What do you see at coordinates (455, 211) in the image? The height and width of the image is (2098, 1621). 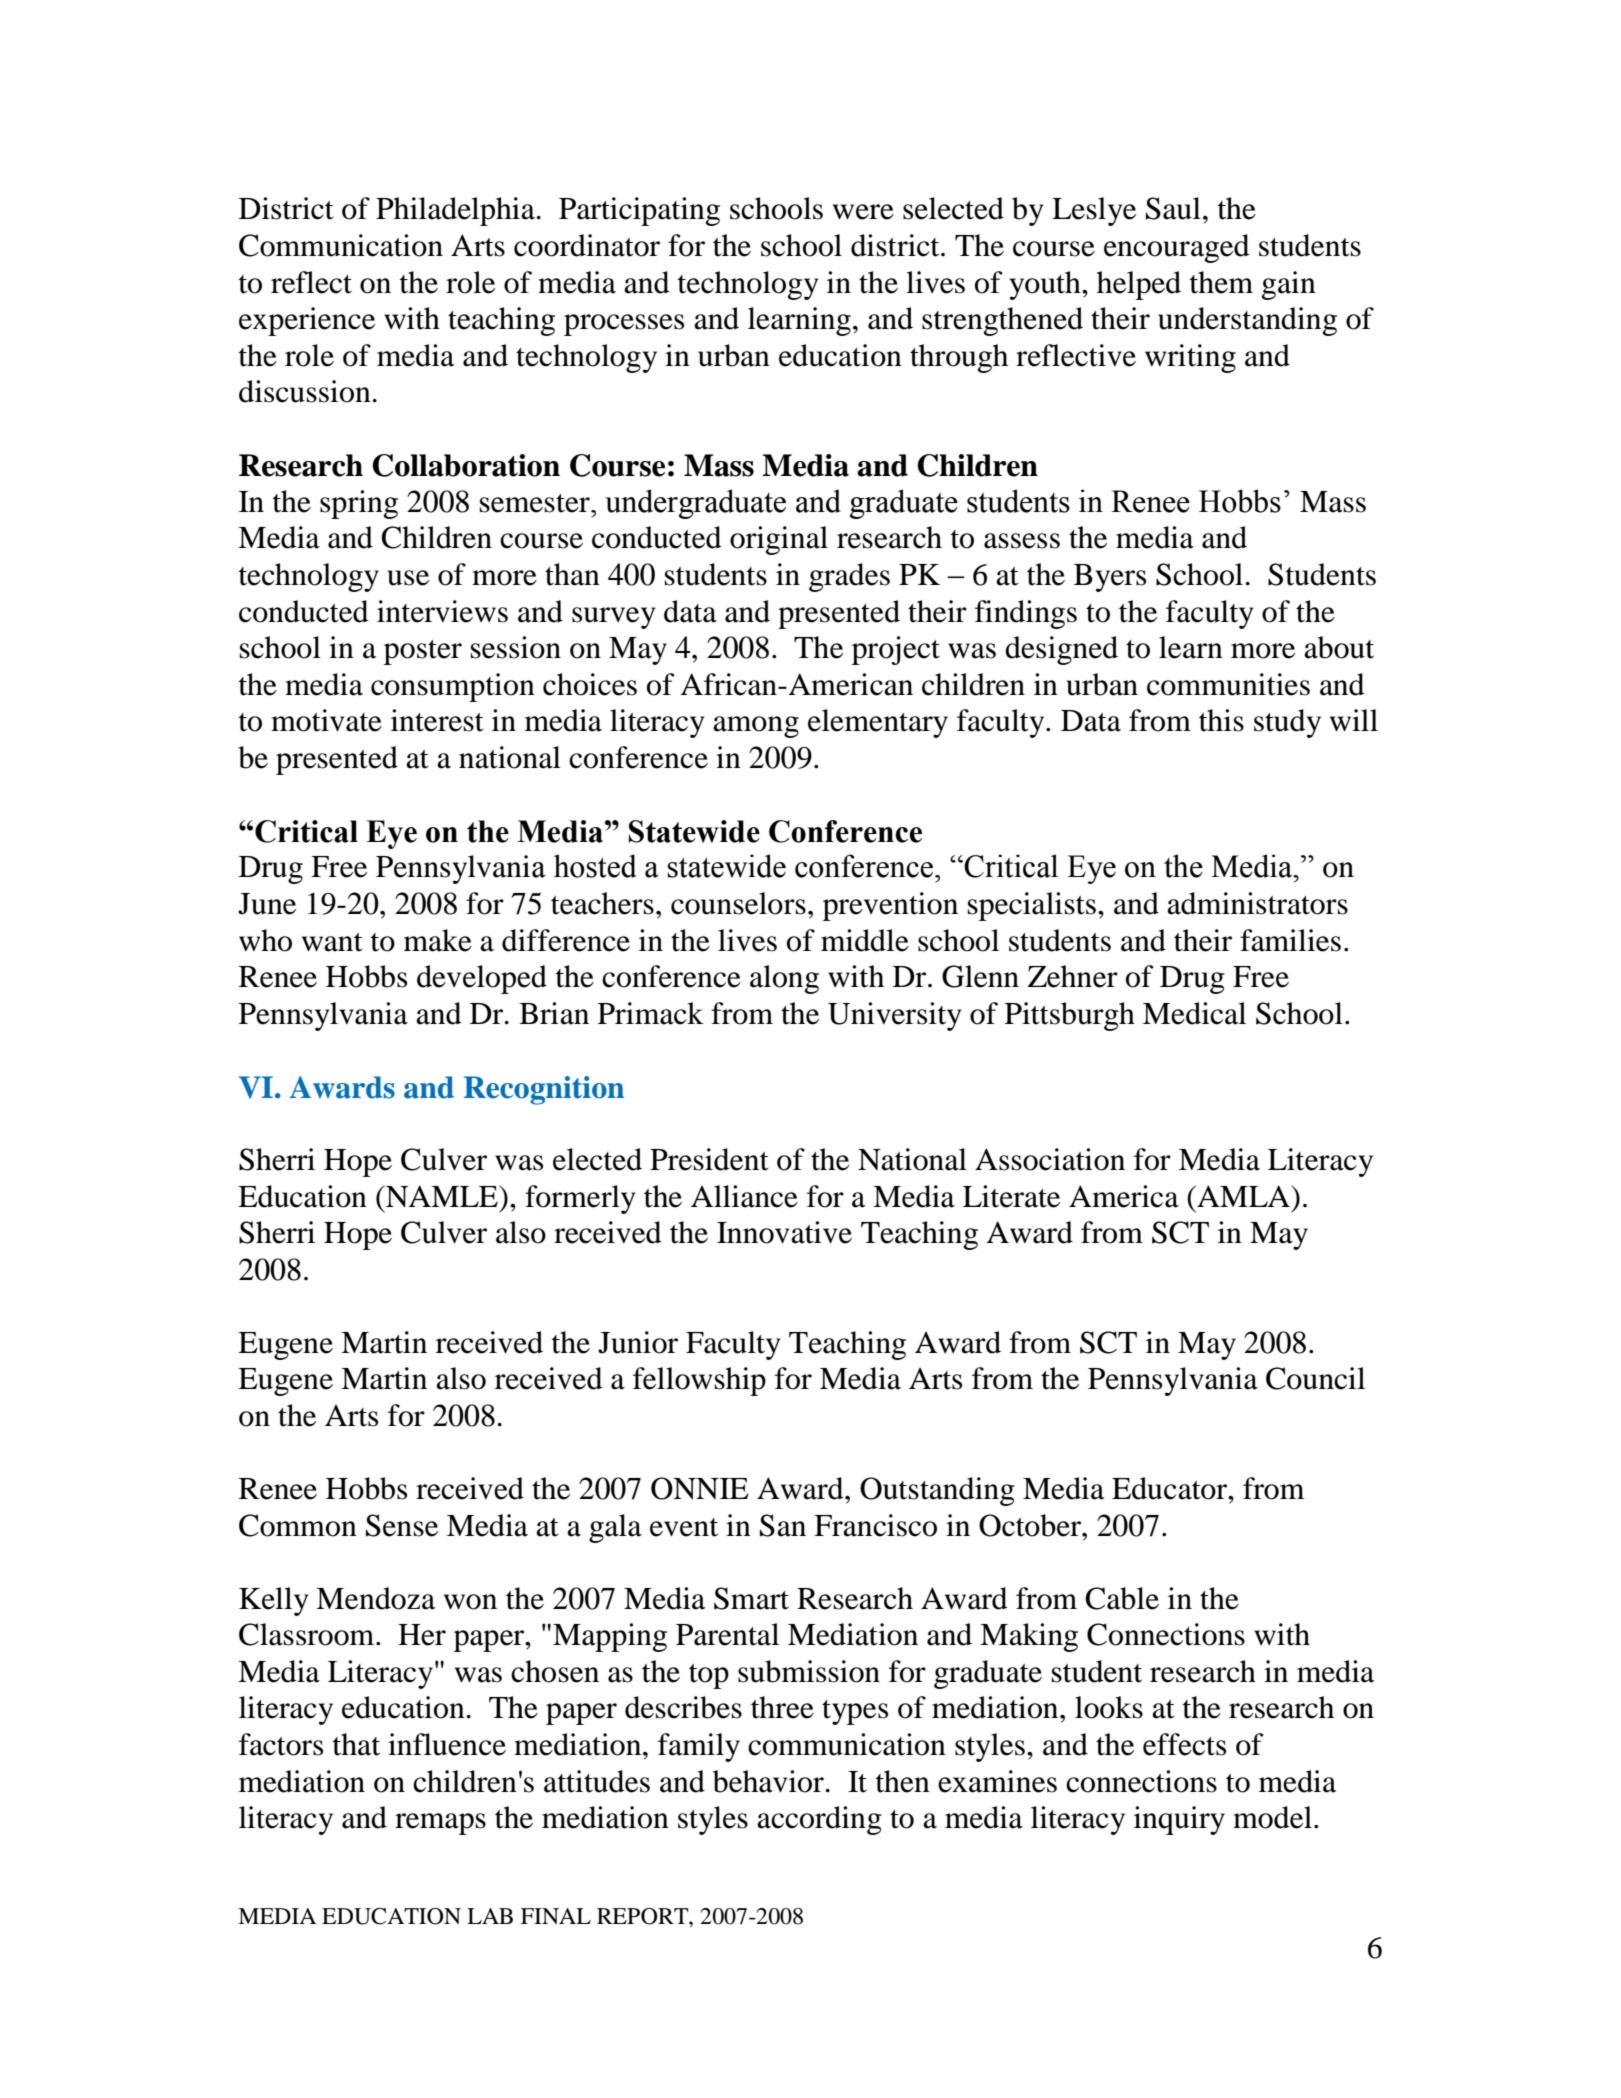 I see `Philadelphia` at bounding box center [455, 211].
